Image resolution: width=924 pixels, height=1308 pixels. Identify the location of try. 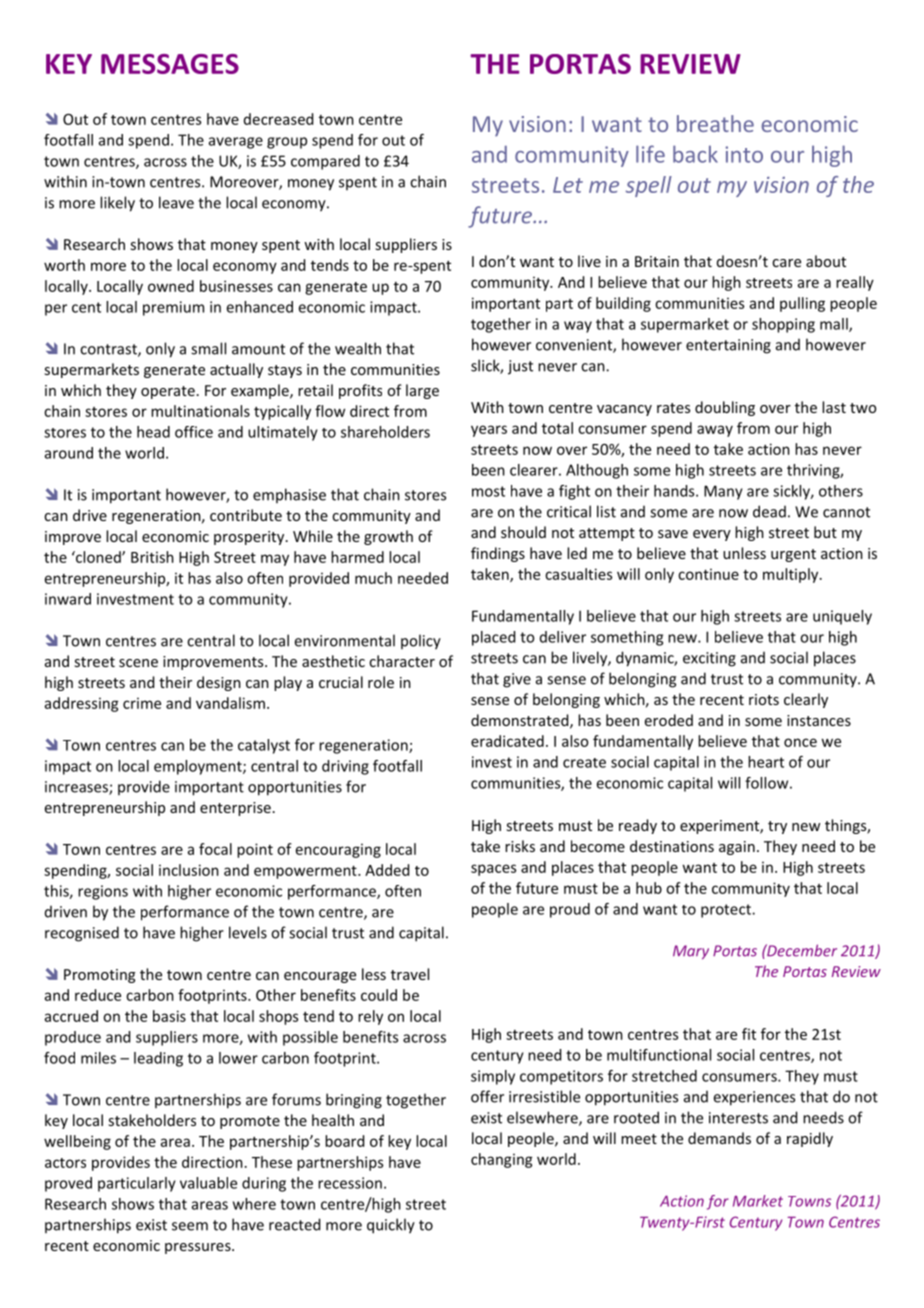
(777, 827).
